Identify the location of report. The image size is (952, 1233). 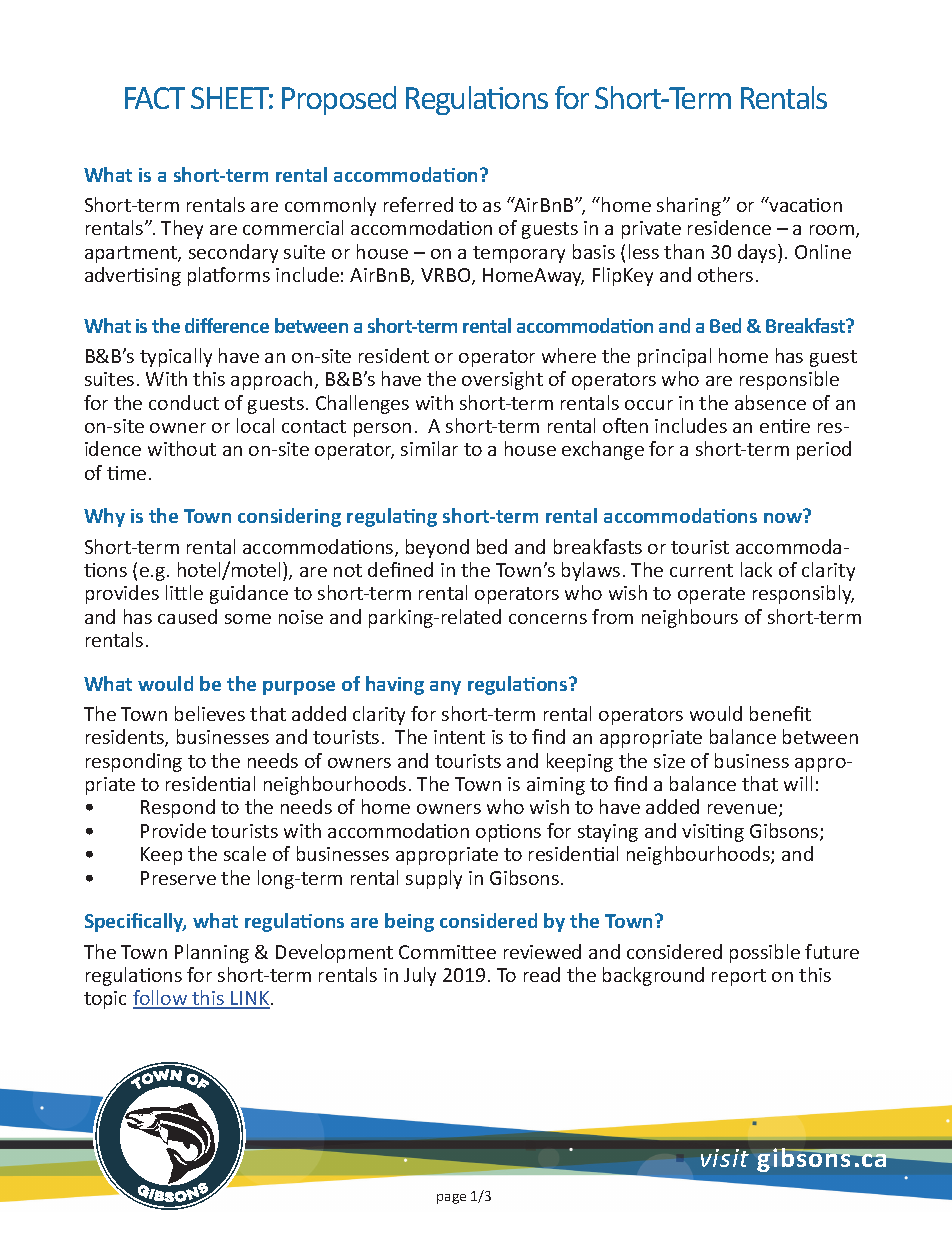
(739, 977).
